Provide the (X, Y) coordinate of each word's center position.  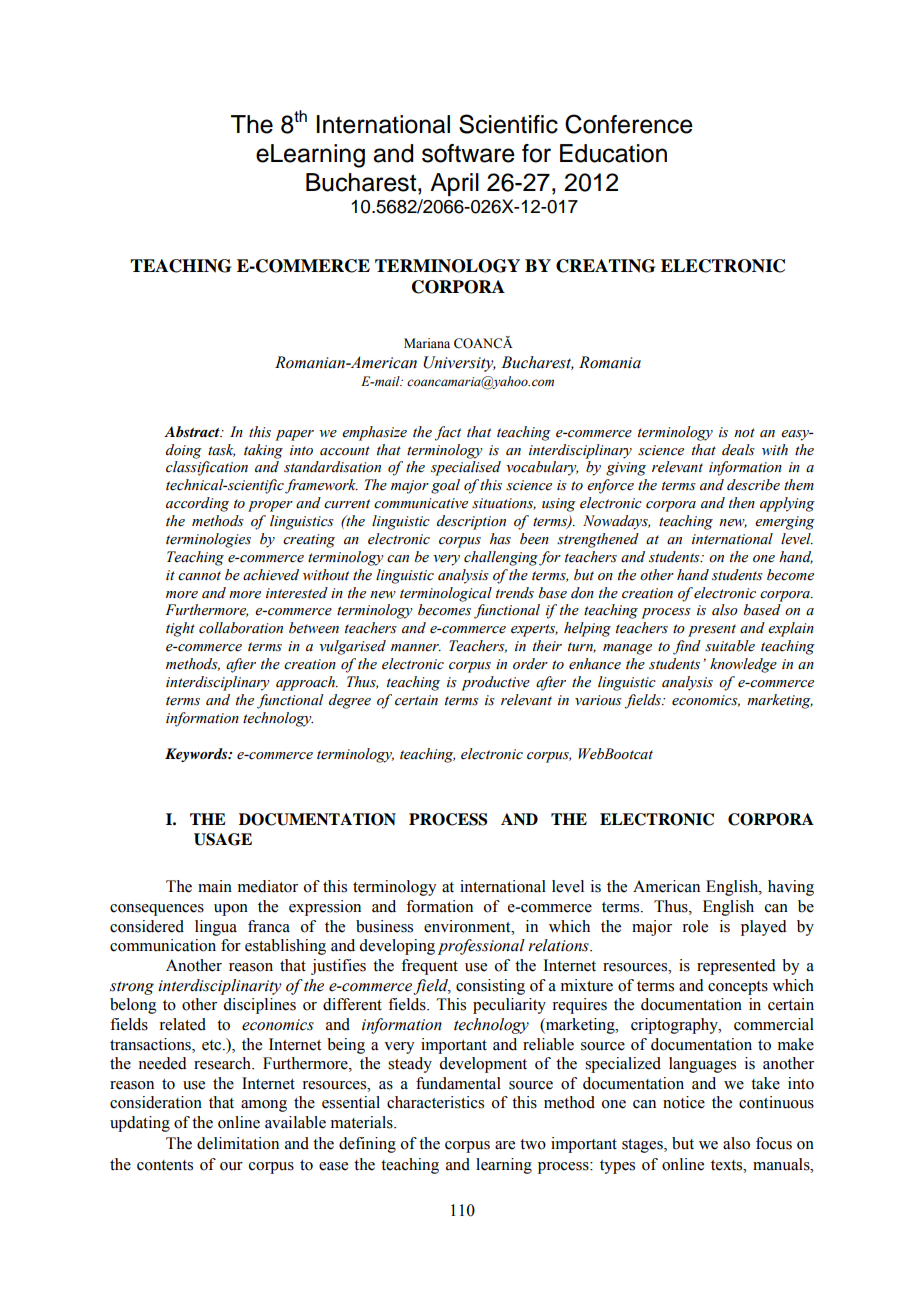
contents (165, 1165)
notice (684, 1102)
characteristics (435, 1102)
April (454, 184)
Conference (629, 124)
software (468, 153)
